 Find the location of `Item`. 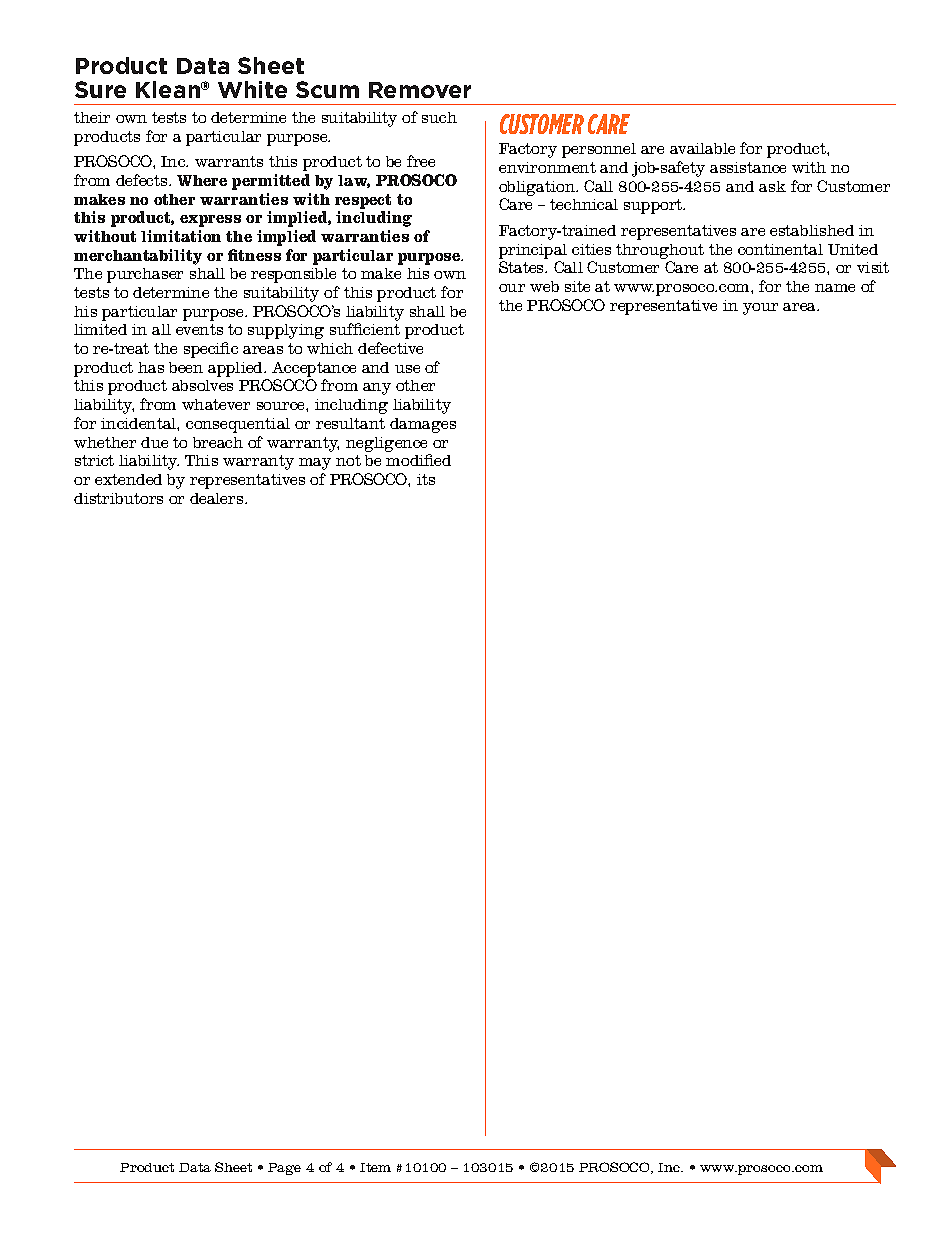

Item is located at coordinates (375, 1167).
